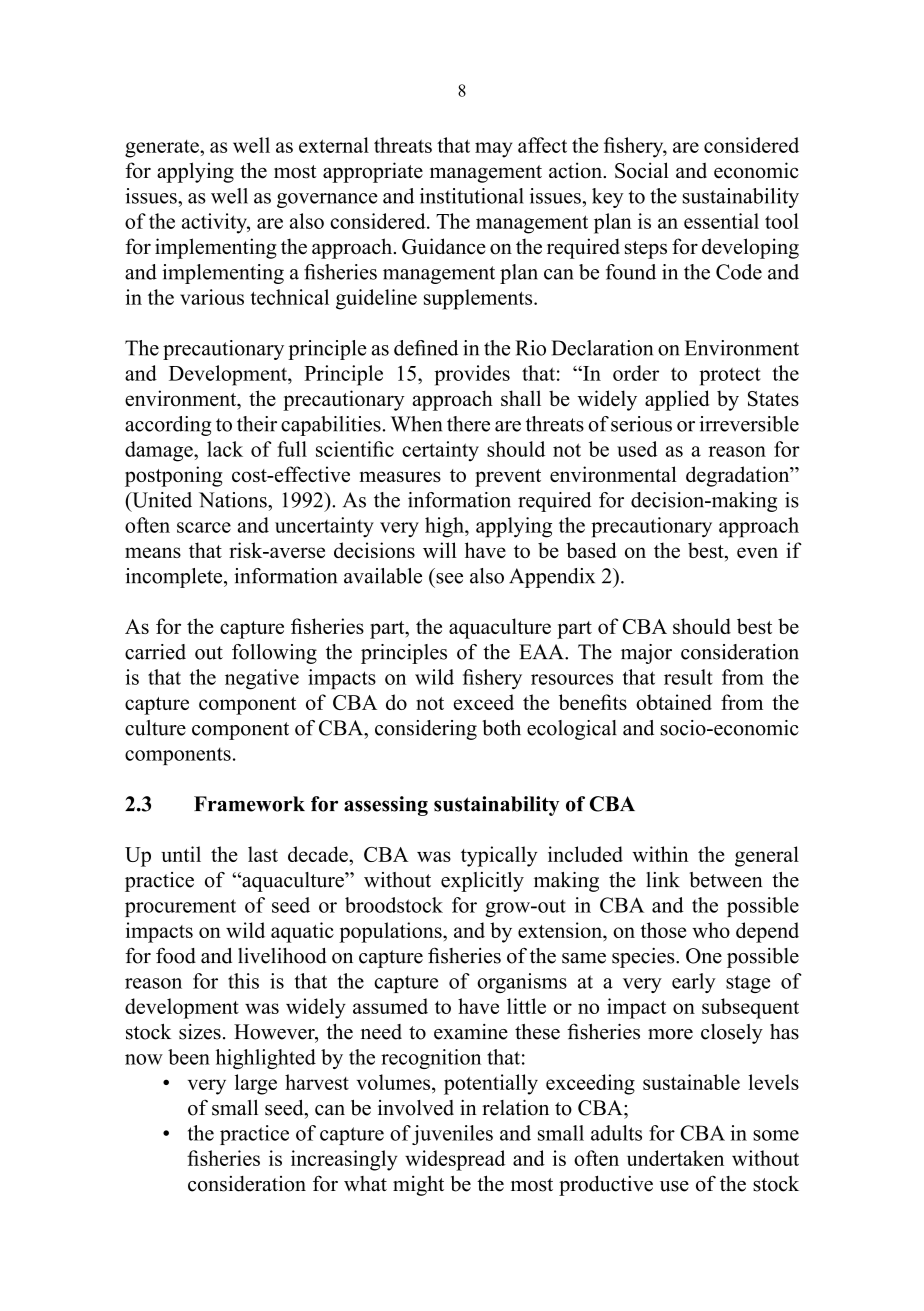 The image size is (924, 1311). Describe the element at coordinates (675, 1158) in the document. I see `undertaken` at that location.
